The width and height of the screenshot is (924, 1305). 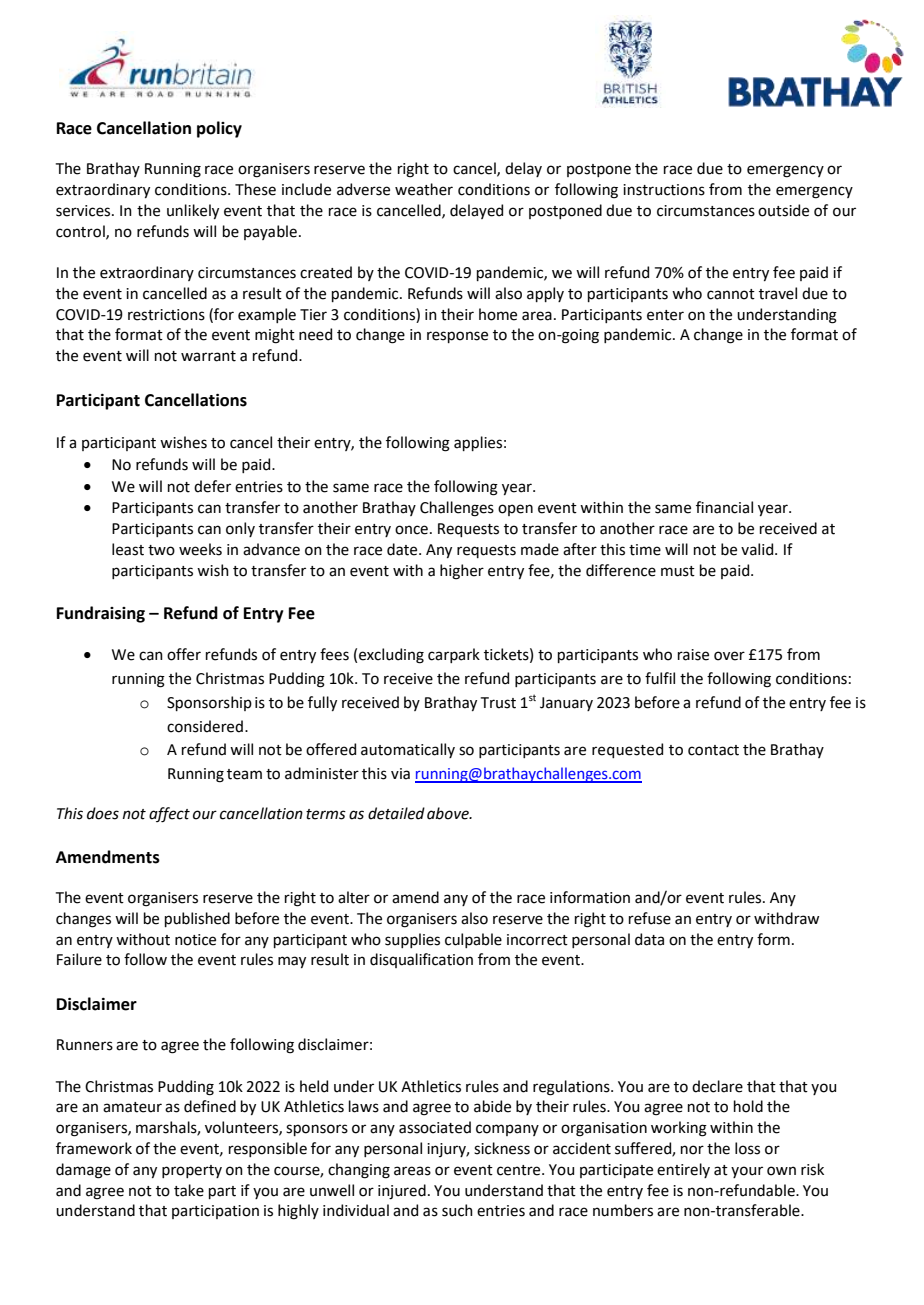 What do you see at coordinates (650, 918) in the screenshot?
I see `refuse` at bounding box center [650, 918].
